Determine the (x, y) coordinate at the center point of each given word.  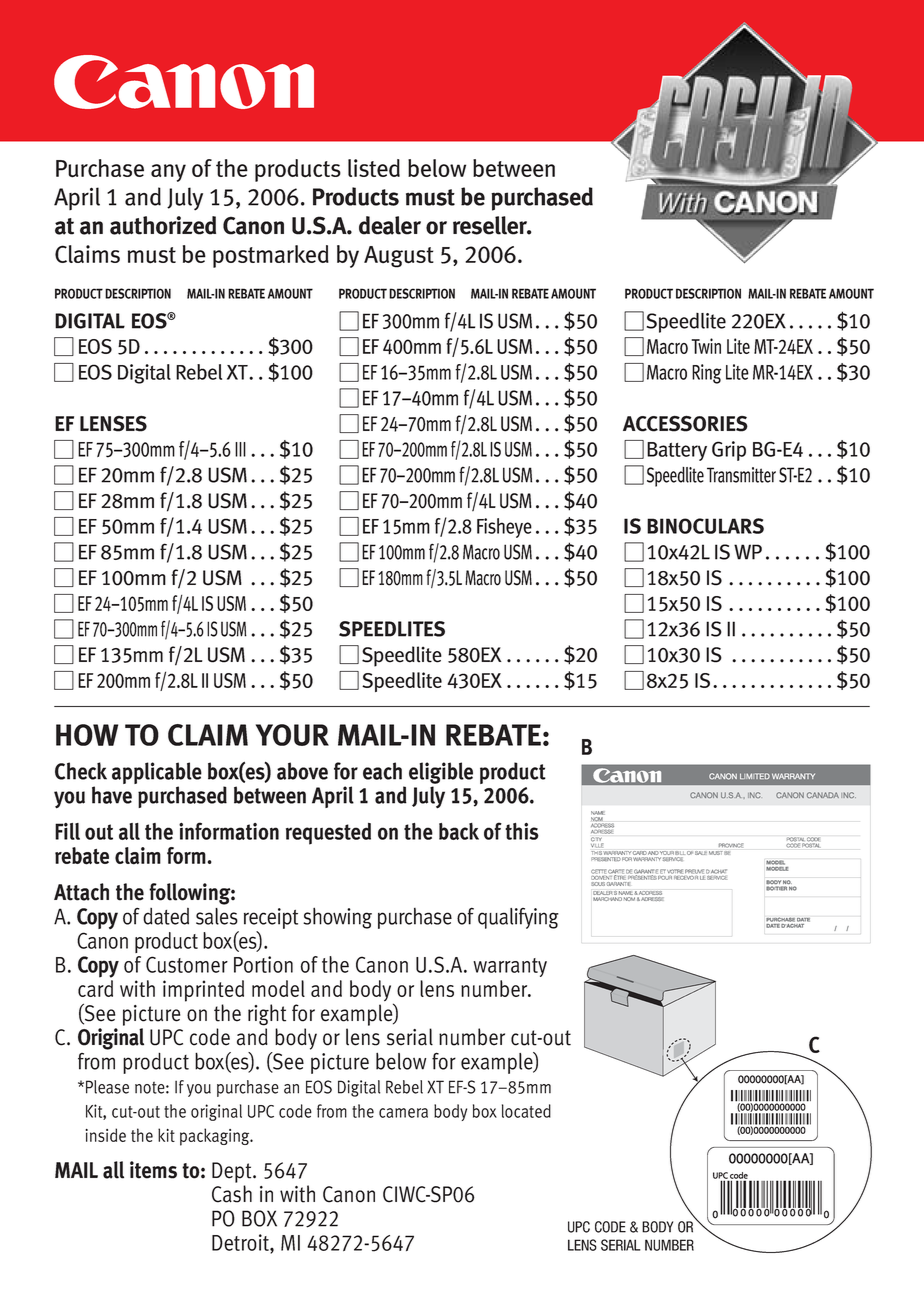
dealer (390, 225)
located (526, 1111)
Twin (706, 346)
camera (403, 1113)
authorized (163, 225)
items (153, 1170)
